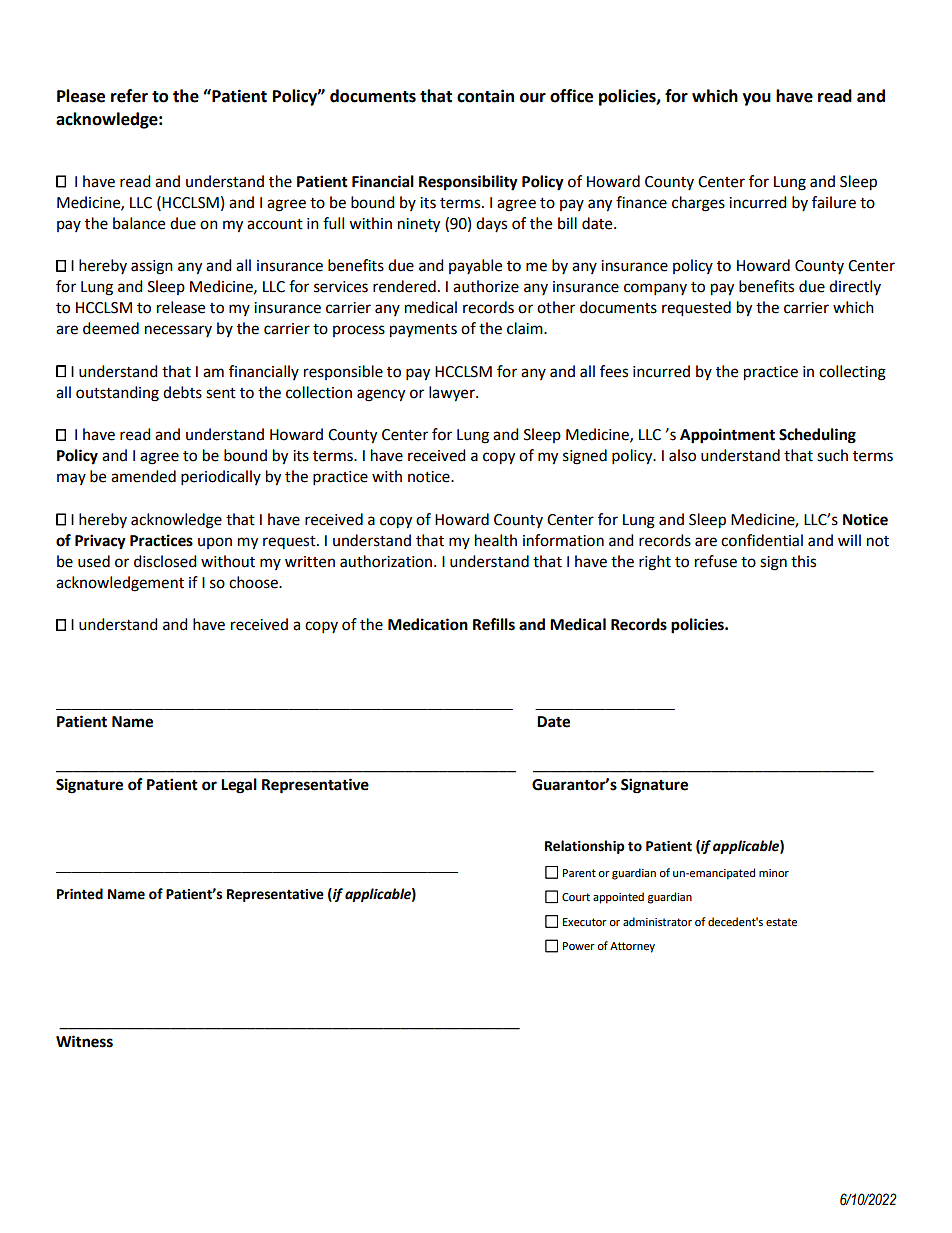  Describe the element at coordinates (84, 1041) in the page. I see `Witness` at that location.
